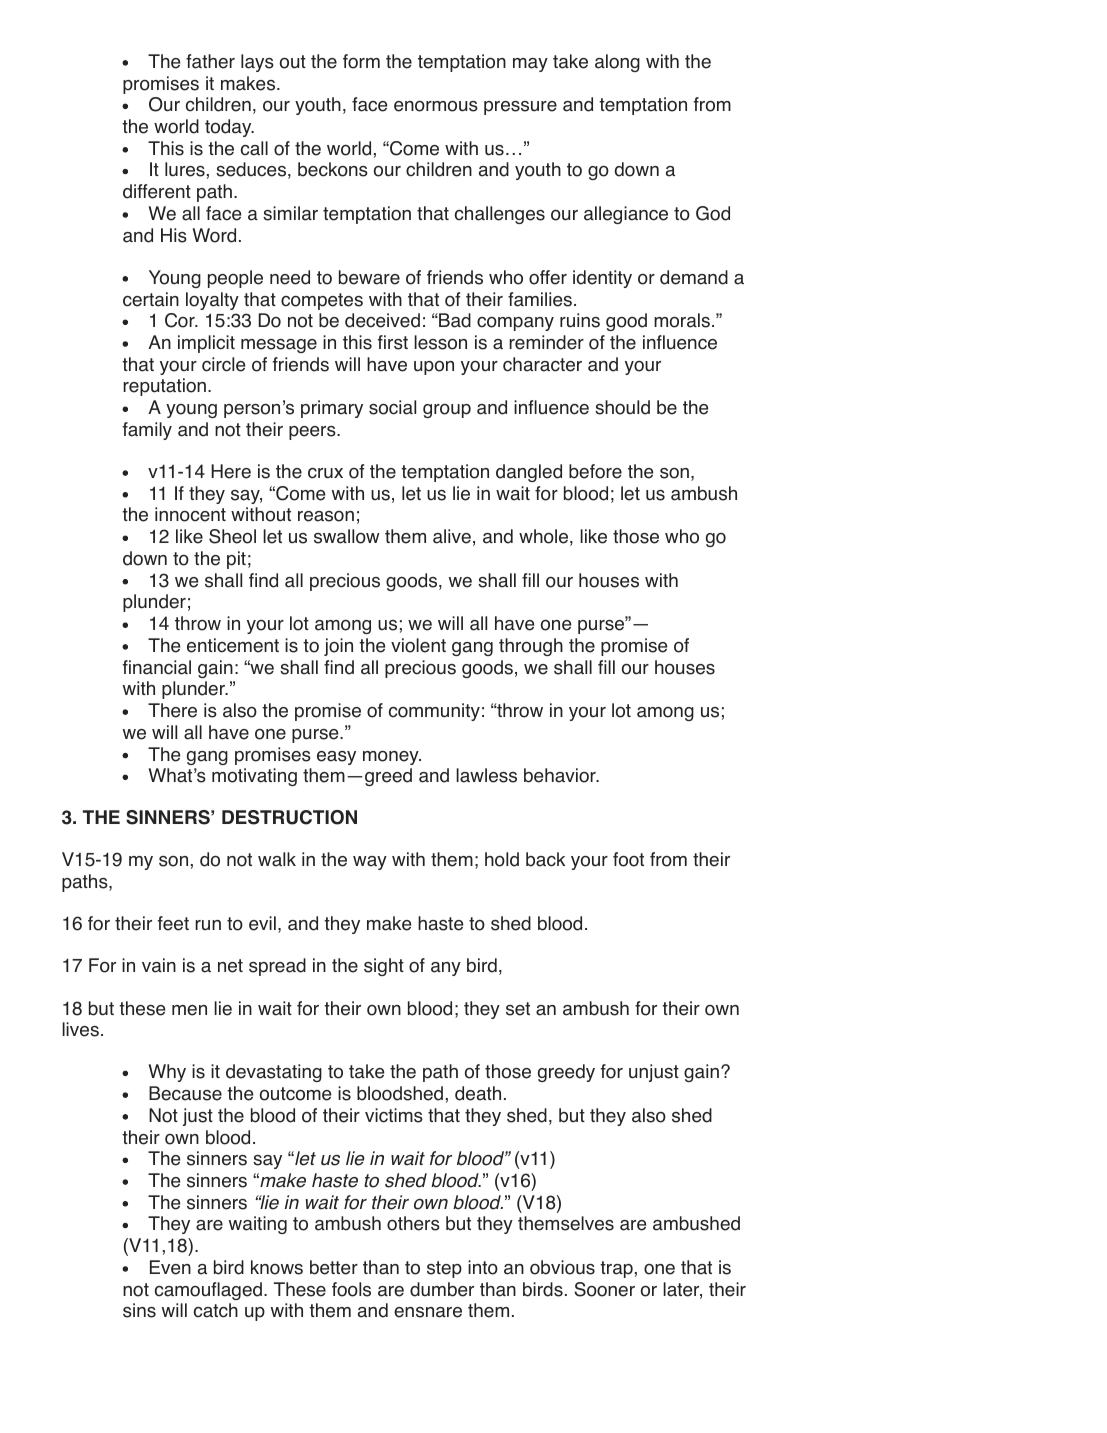 The width and height of the screenshot is (1107, 1433). What do you see at coordinates (210, 61) in the screenshot?
I see `father` at bounding box center [210, 61].
